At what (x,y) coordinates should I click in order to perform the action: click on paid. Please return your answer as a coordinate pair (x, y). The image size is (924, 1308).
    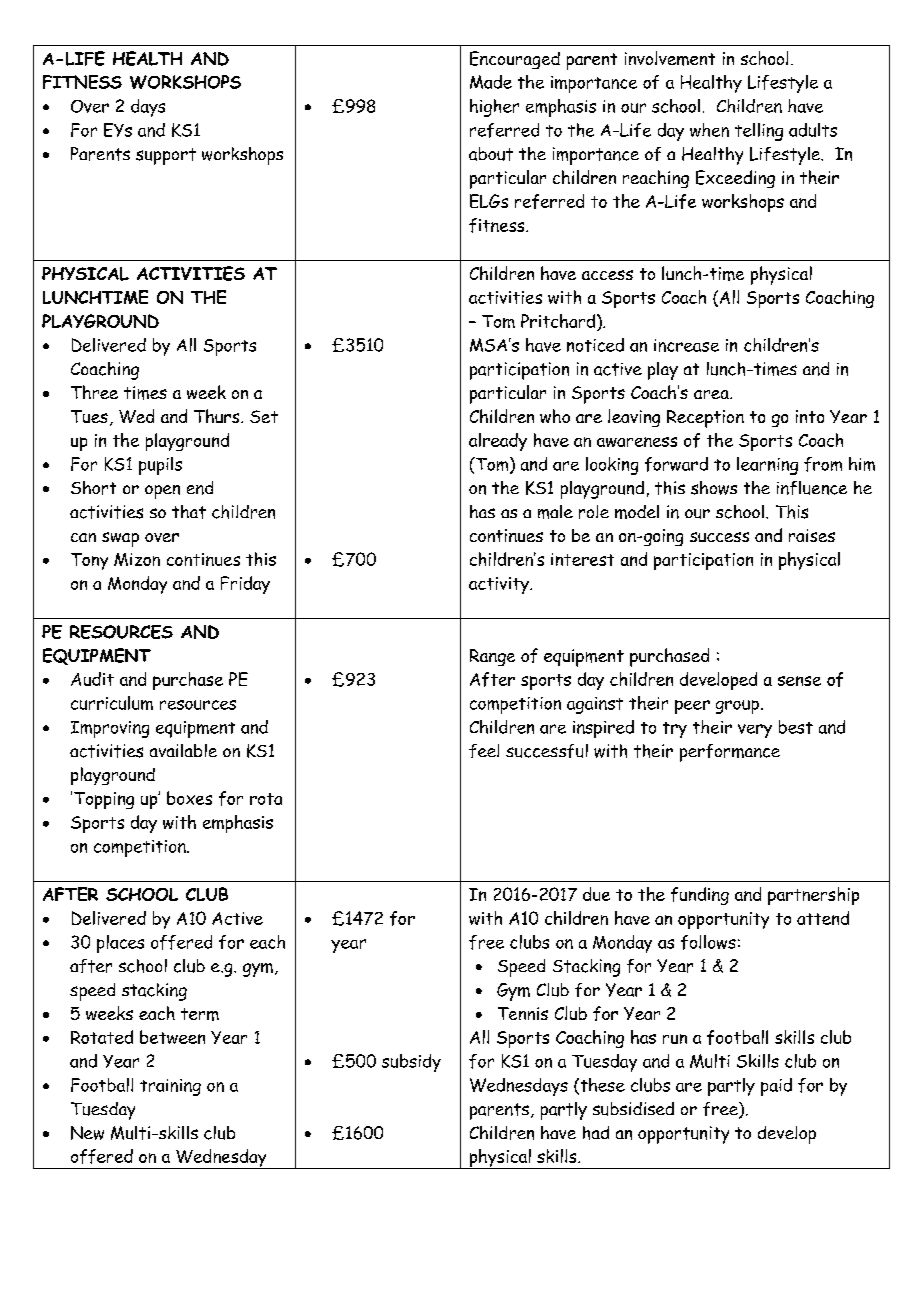
    Looking at the image, I should click on (776, 1087).
